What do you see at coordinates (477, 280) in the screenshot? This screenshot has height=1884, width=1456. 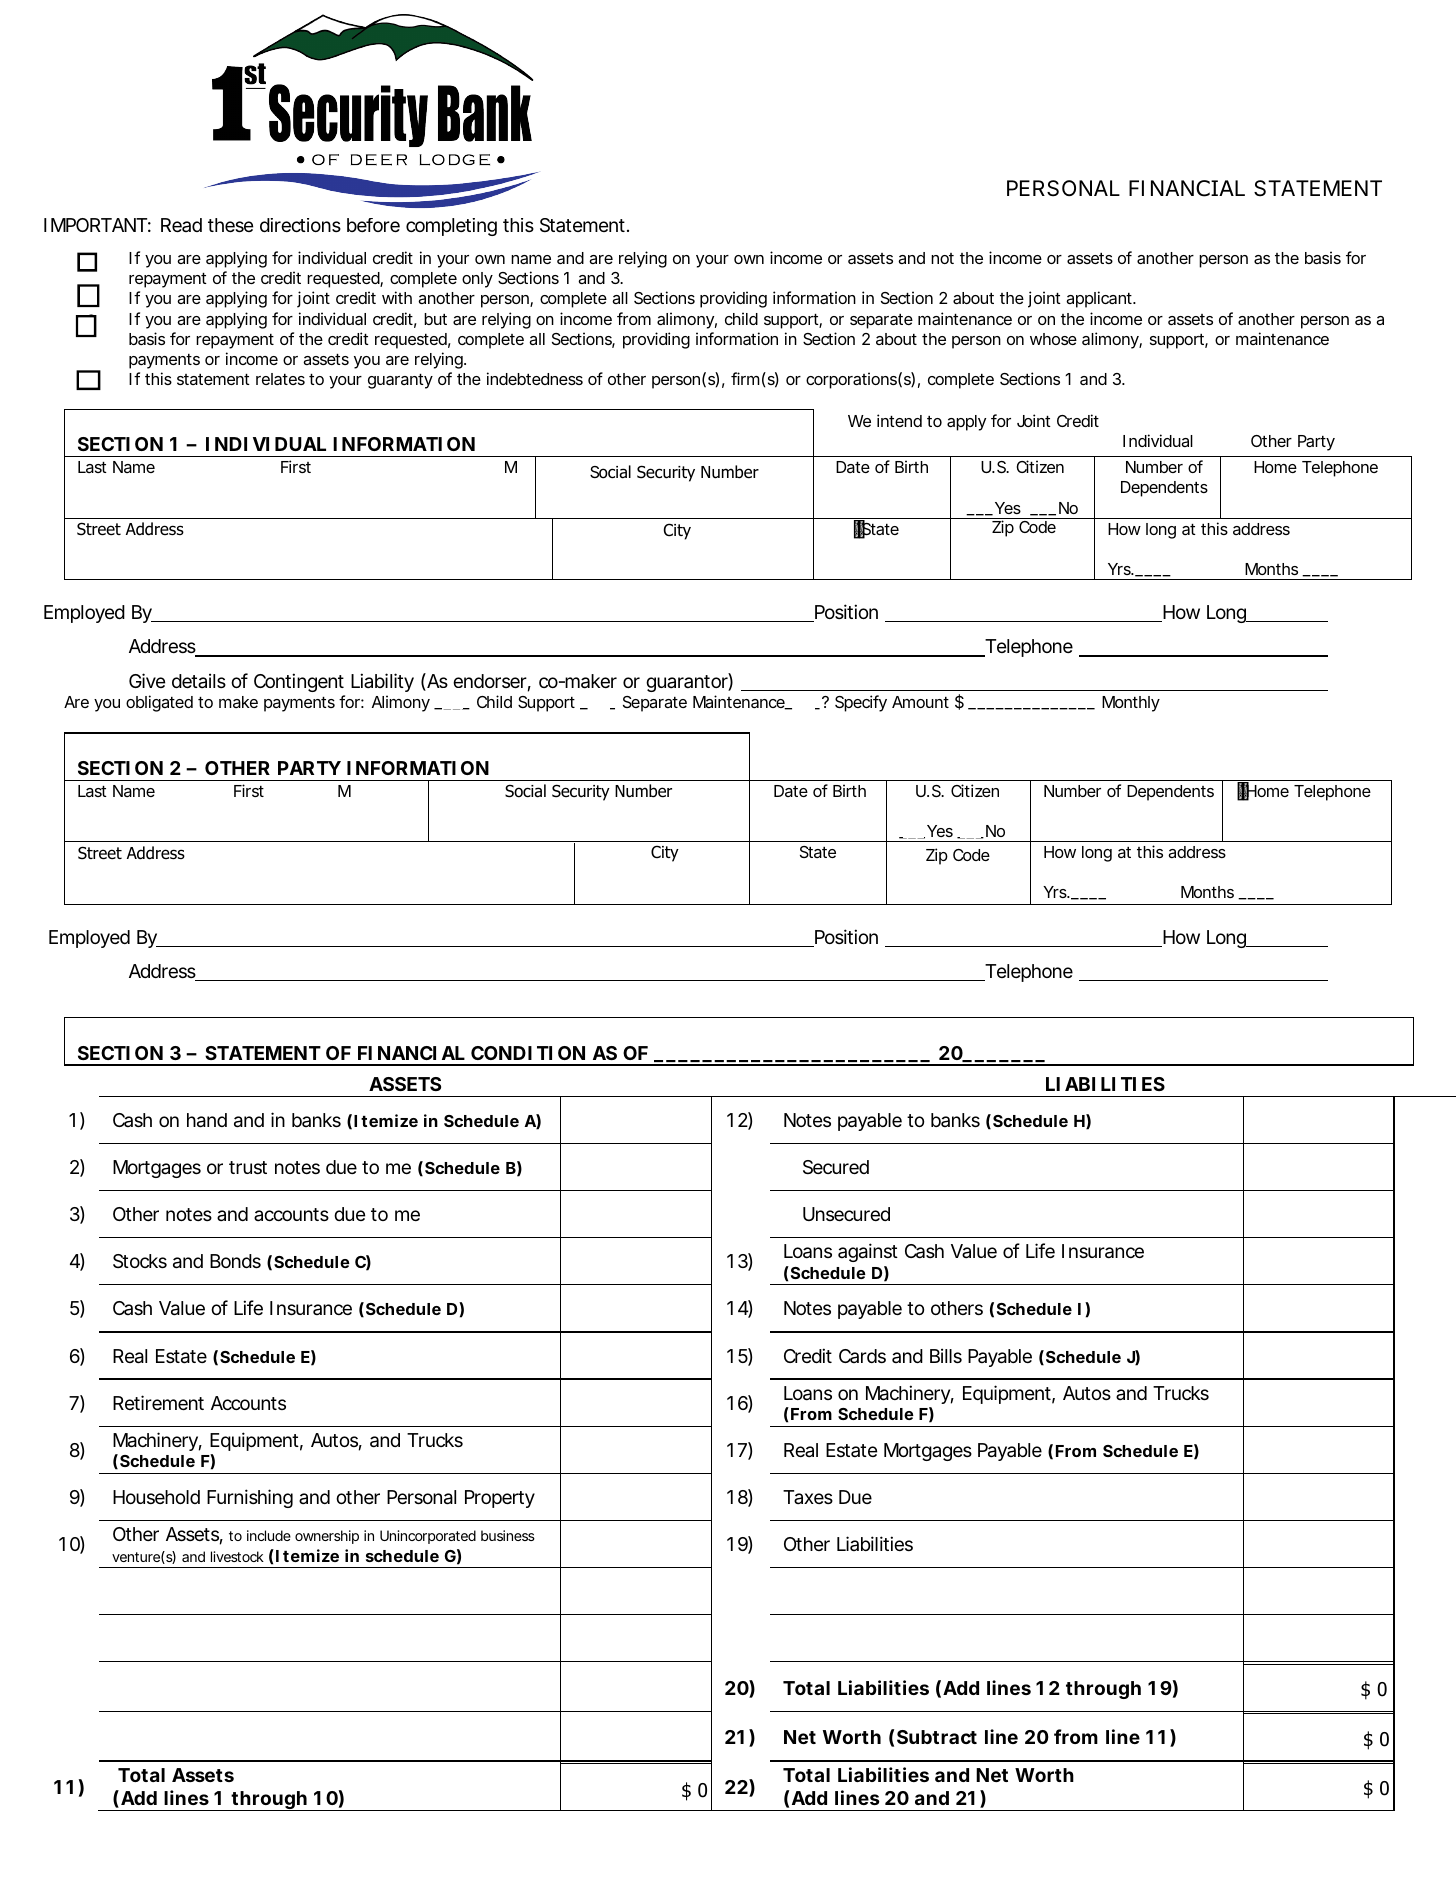 I see `only` at bounding box center [477, 280].
